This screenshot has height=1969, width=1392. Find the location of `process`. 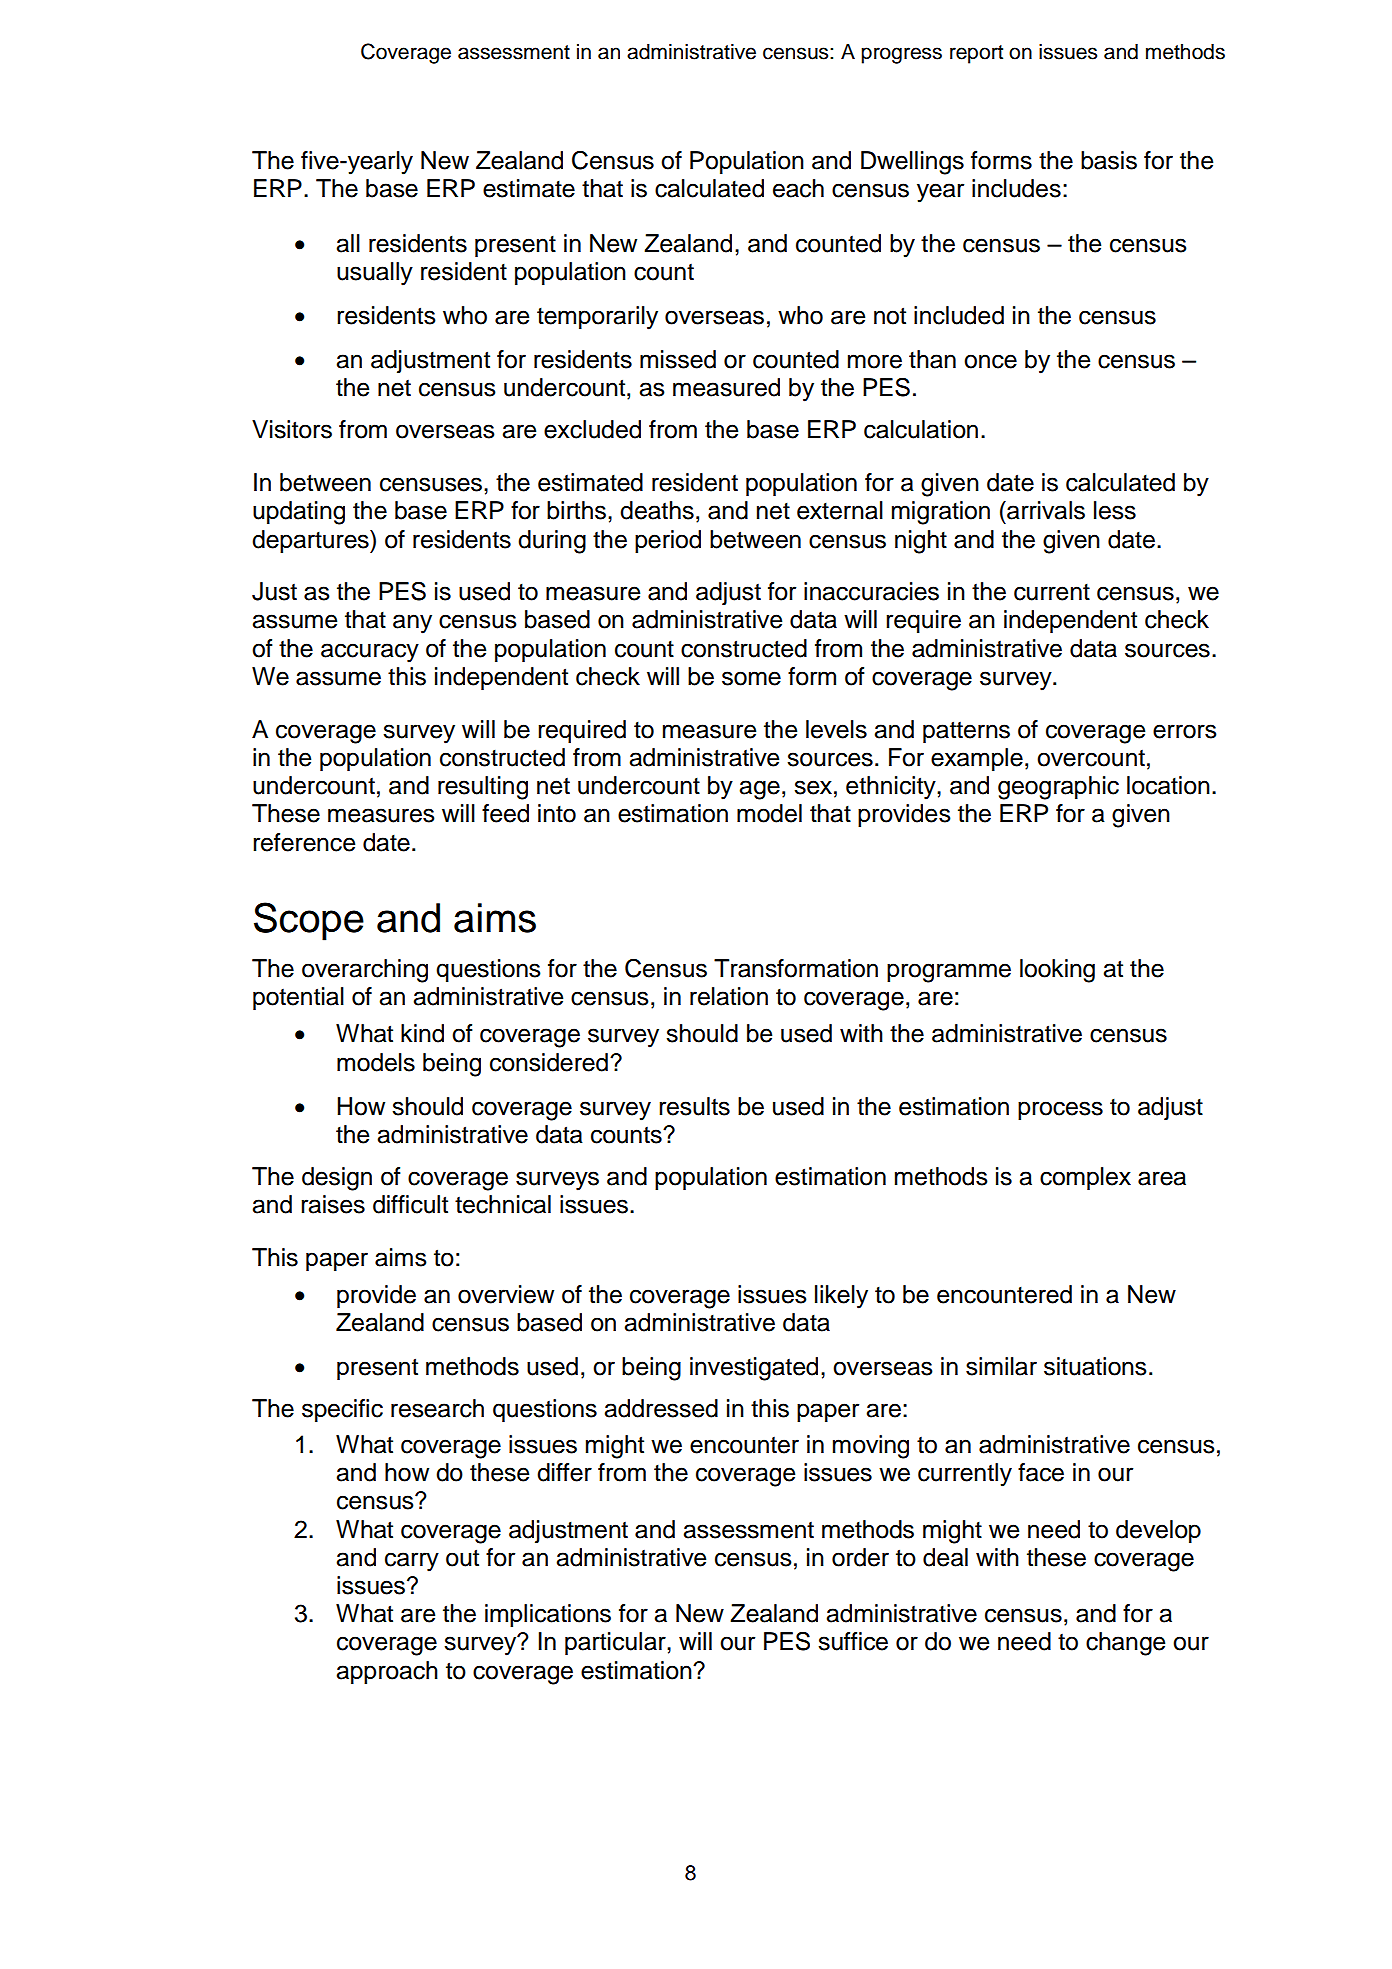

process is located at coordinates (1060, 1110).
